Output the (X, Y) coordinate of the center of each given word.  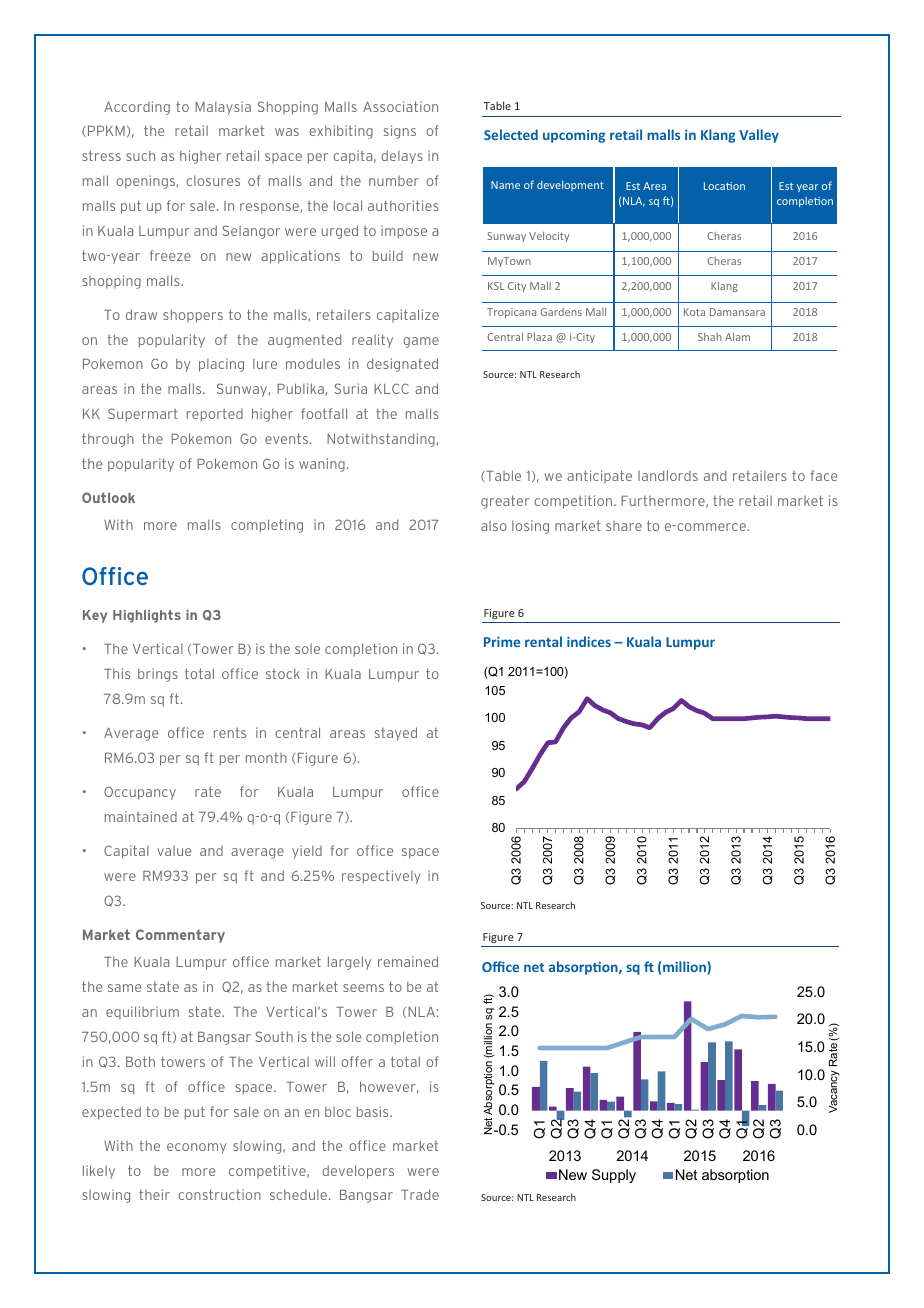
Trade (420, 1195)
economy (196, 1148)
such (140, 156)
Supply (614, 1176)
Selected (511, 134)
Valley (759, 136)
